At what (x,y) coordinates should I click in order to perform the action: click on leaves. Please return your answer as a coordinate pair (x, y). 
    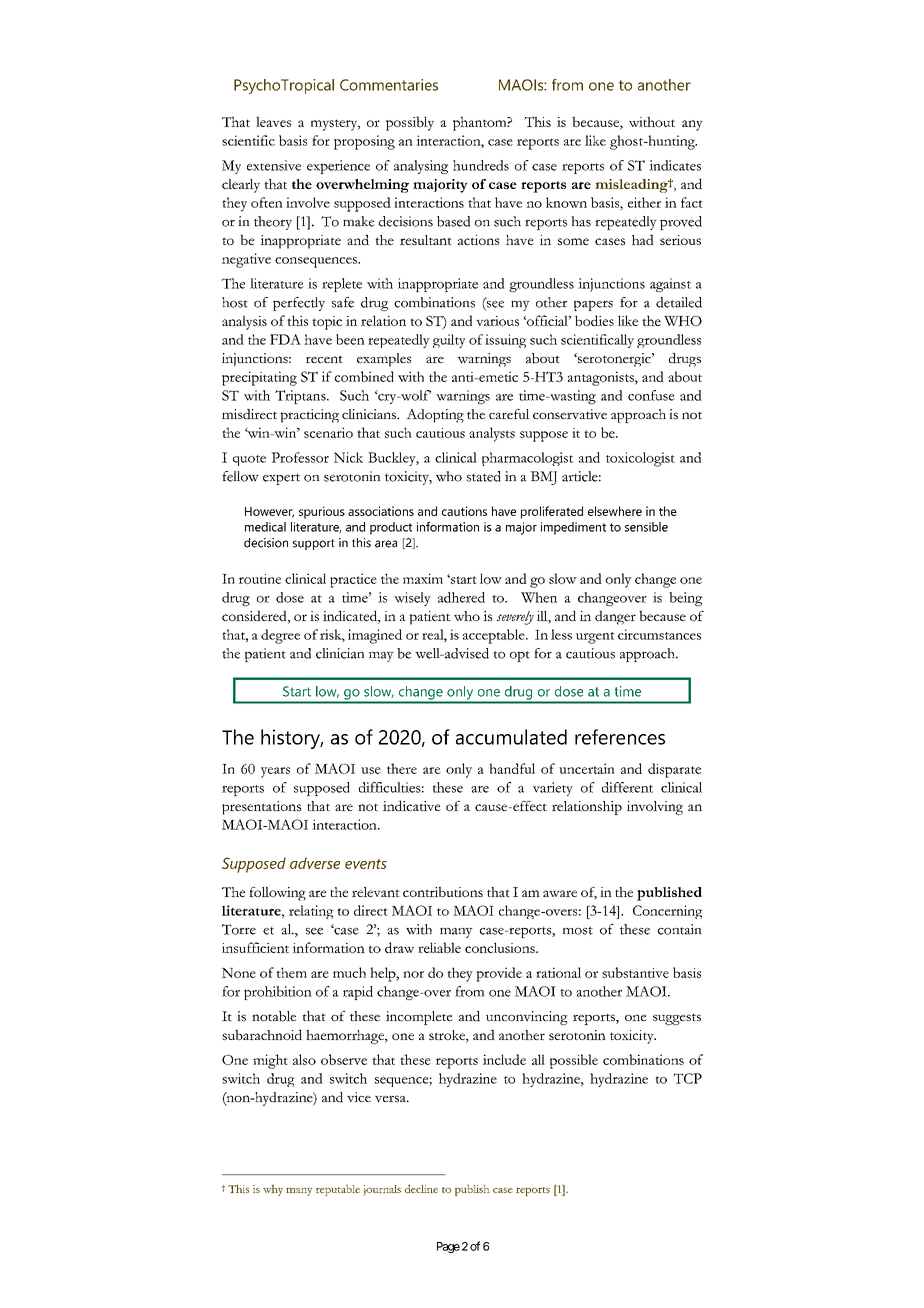
    Looking at the image, I should click on (273, 121).
